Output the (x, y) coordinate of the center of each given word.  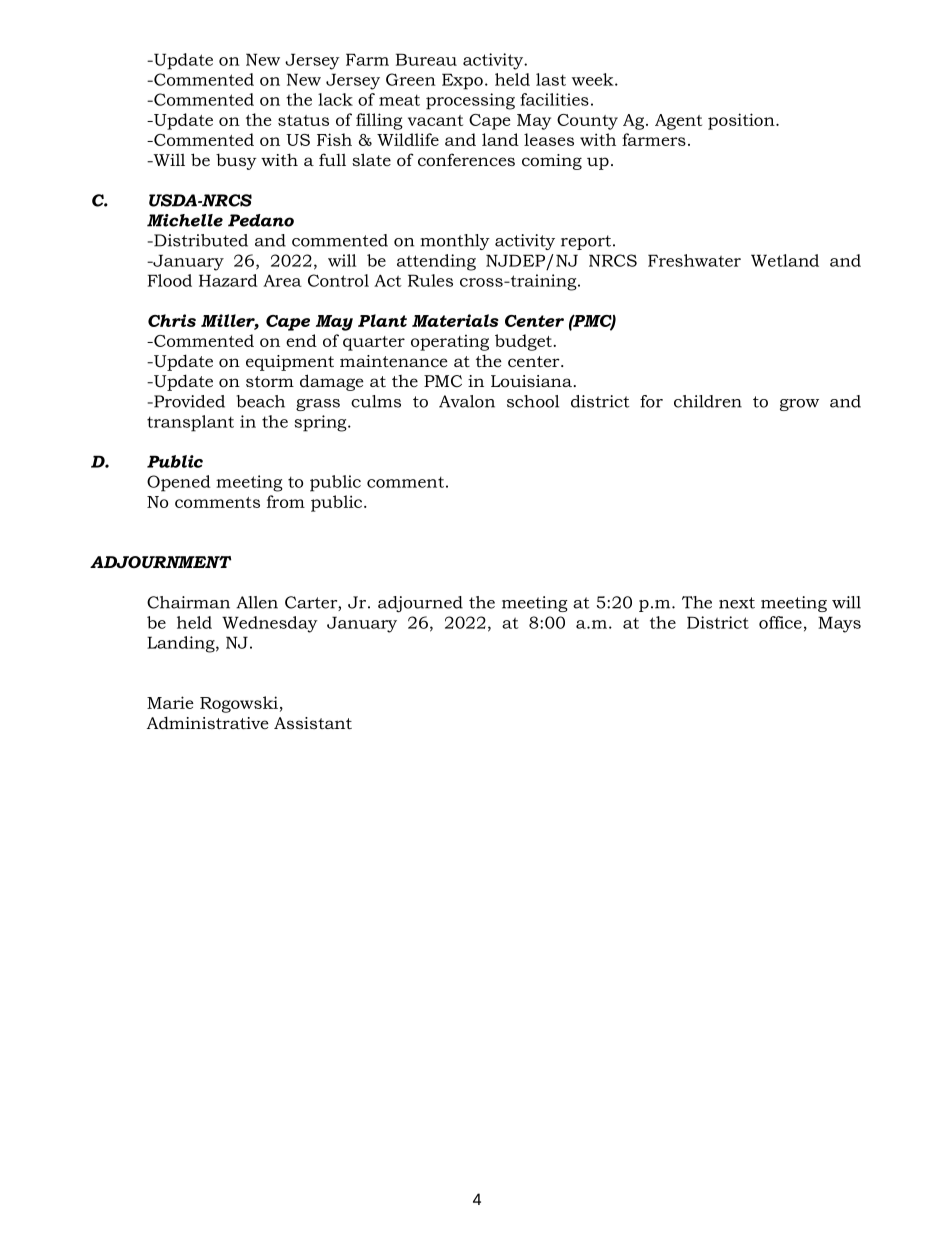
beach (260, 401)
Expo (462, 81)
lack (335, 99)
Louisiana (533, 381)
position (742, 121)
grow (799, 405)
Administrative (208, 722)
